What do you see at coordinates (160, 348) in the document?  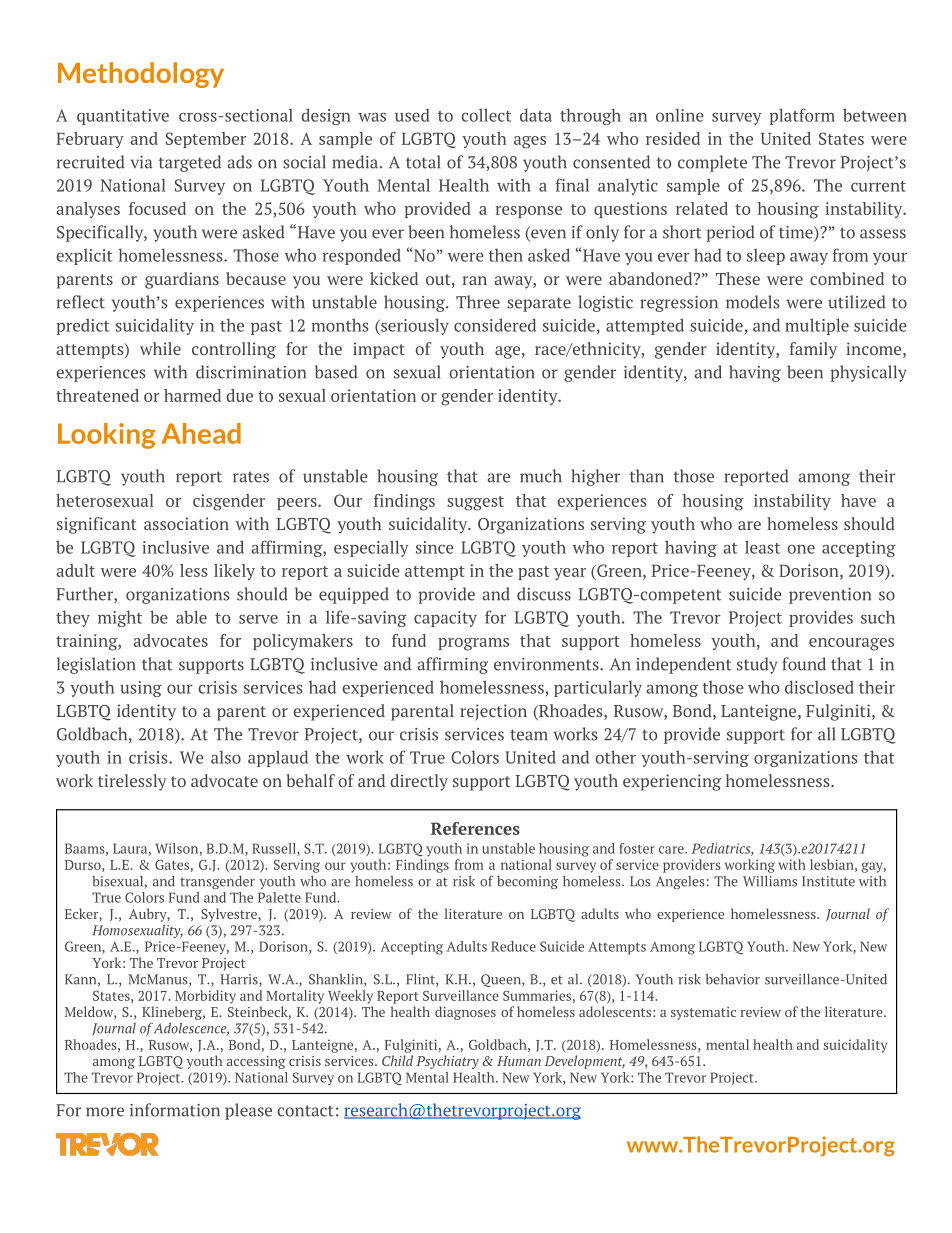 I see `while` at bounding box center [160, 348].
